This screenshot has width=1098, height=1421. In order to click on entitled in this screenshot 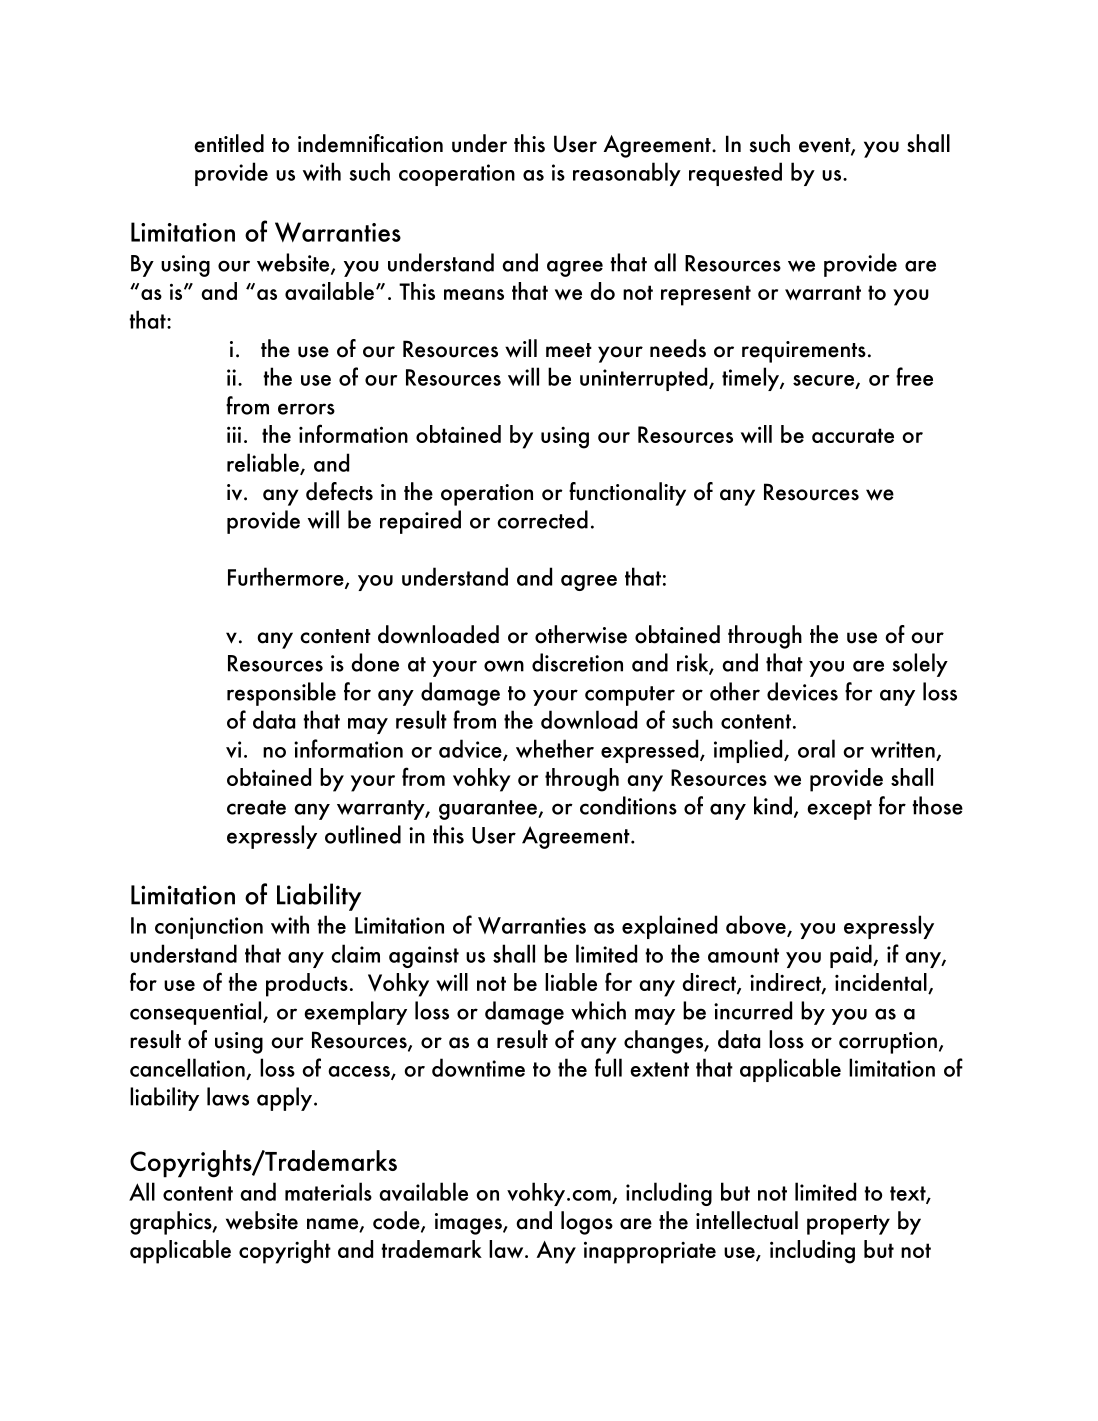, I will do `click(229, 143)`.
